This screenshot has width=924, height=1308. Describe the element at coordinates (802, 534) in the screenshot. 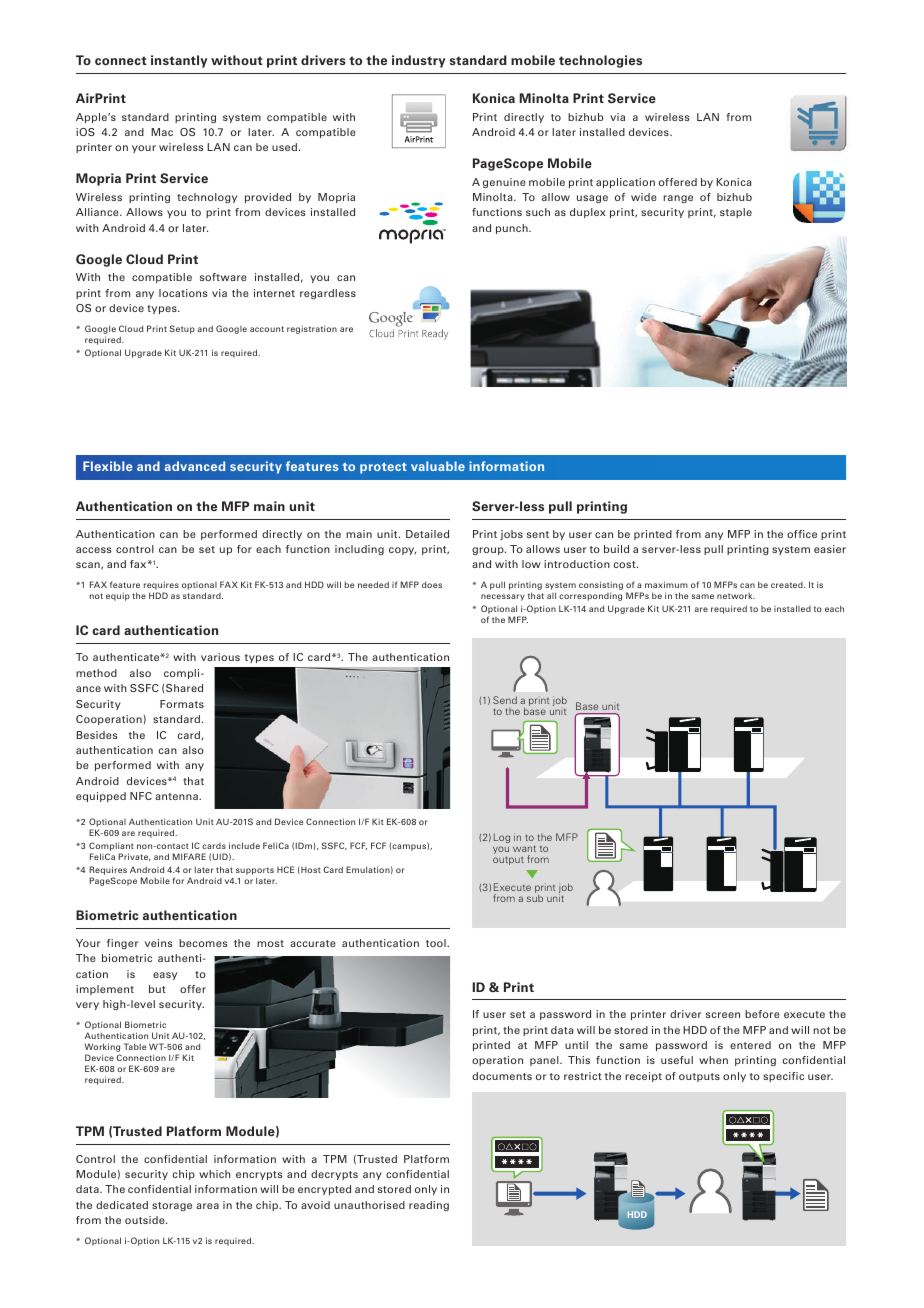

I see `office` at that location.
